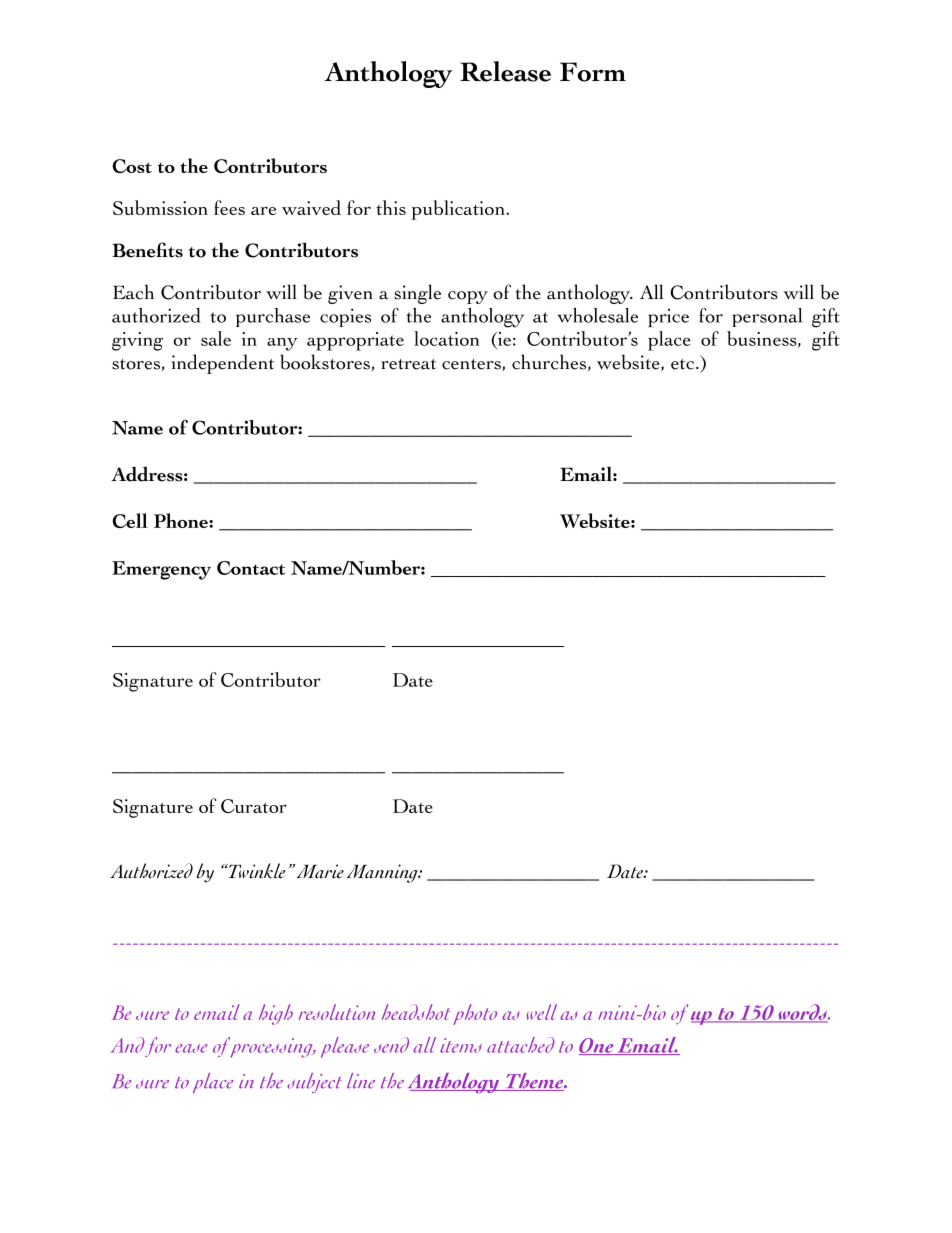 This image has height=1233, width=952. What do you see at coordinates (251, 568) in the image?
I see `Contact` at bounding box center [251, 568].
